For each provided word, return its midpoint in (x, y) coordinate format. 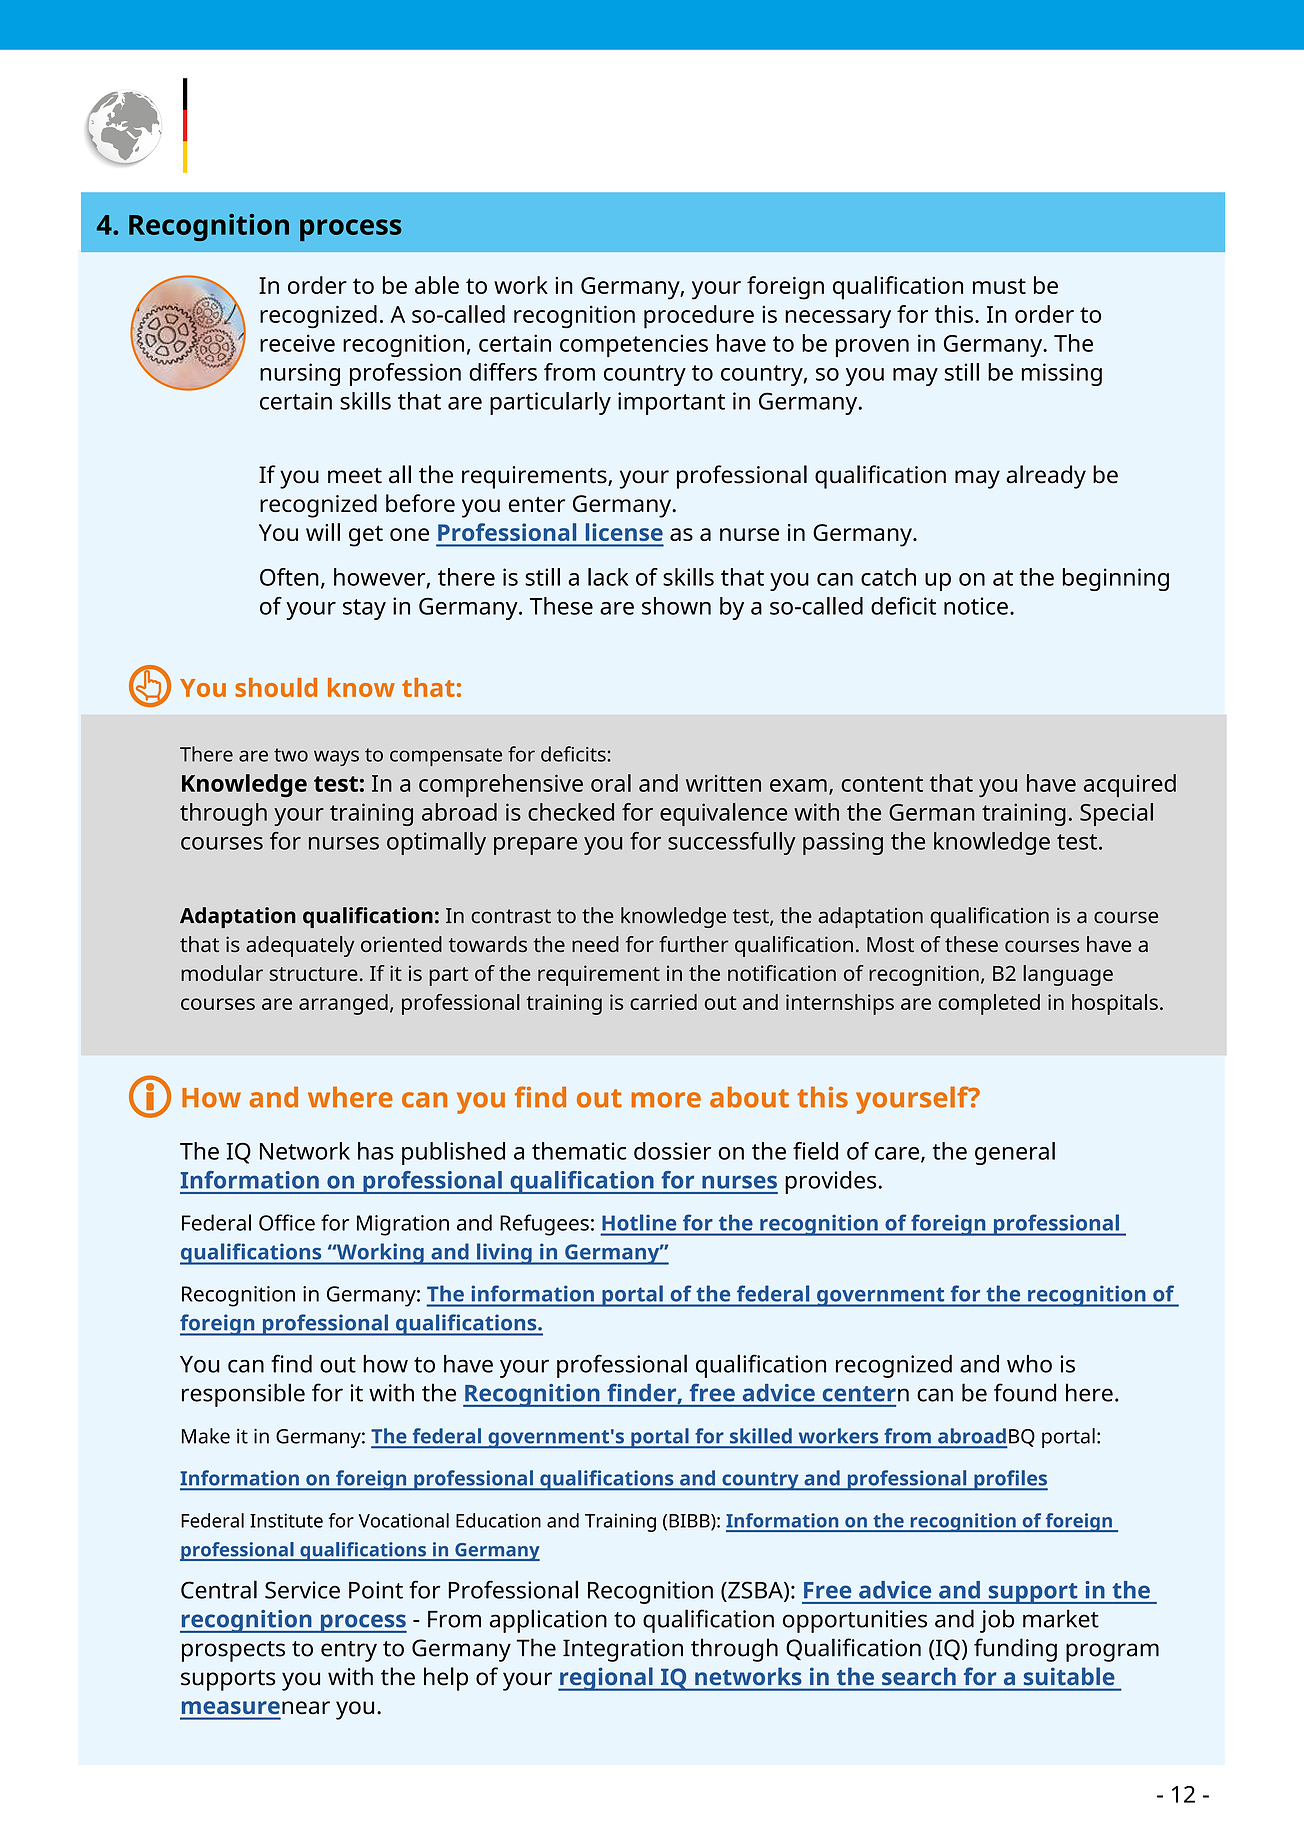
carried (663, 1002)
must (999, 286)
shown (676, 606)
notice (976, 606)
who (1029, 1364)
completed (989, 1004)
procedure (699, 317)
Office (287, 1222)
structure (313, 974)
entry (349, 1651)
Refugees (544, 1225)
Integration (623, 1650)
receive (297, 343)
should (276, 687)
